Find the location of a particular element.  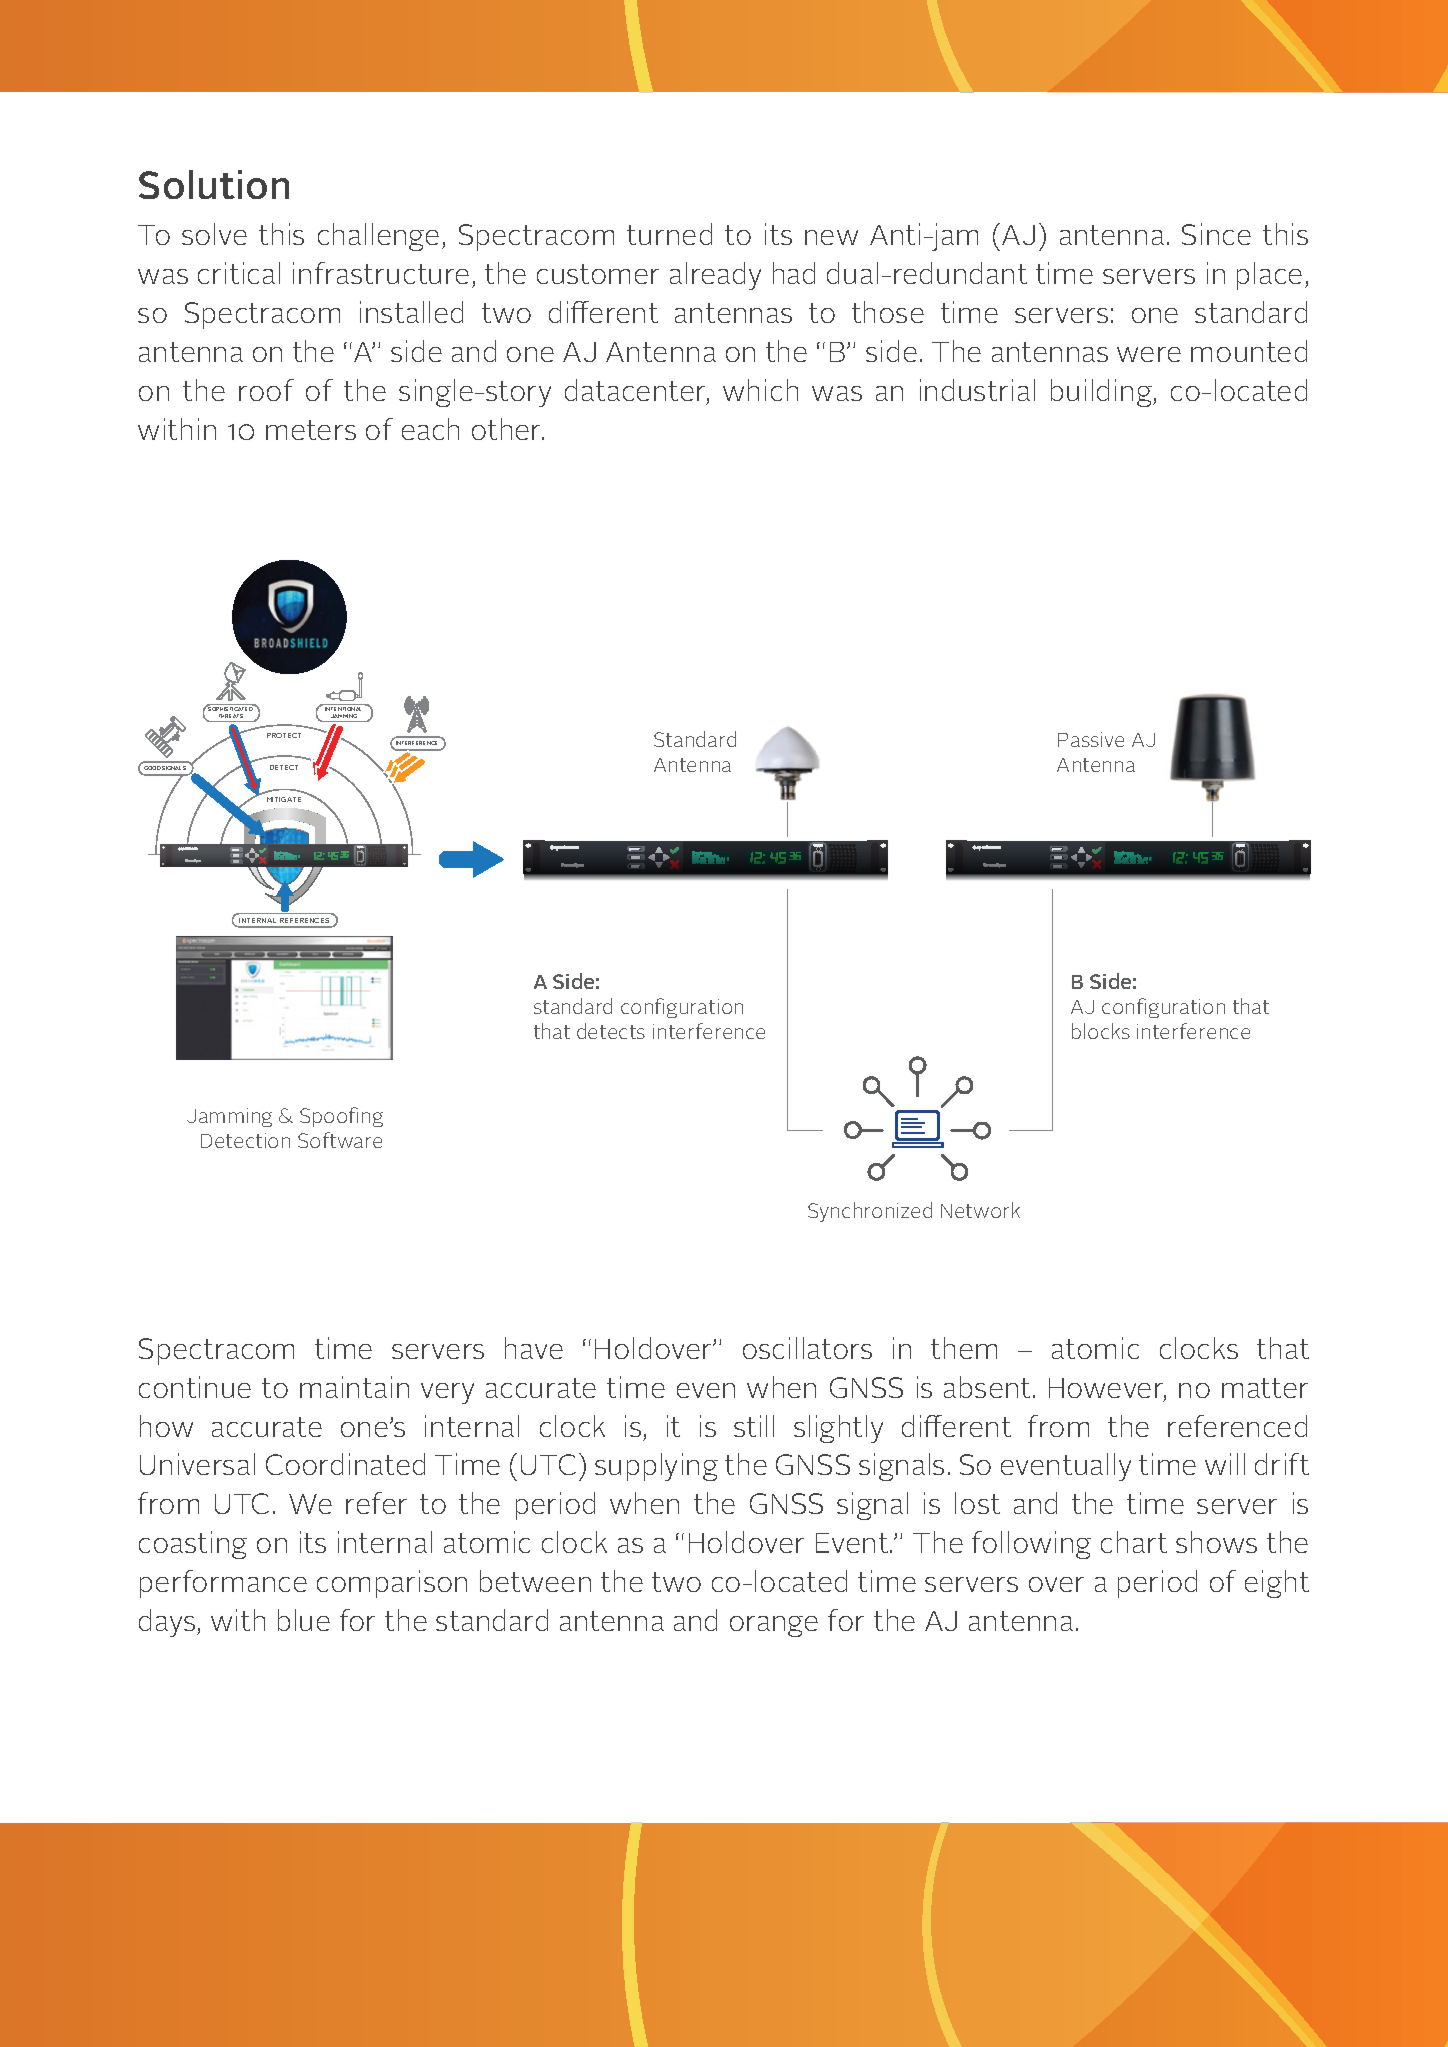

Since is located at coordinates (1216, 234).
